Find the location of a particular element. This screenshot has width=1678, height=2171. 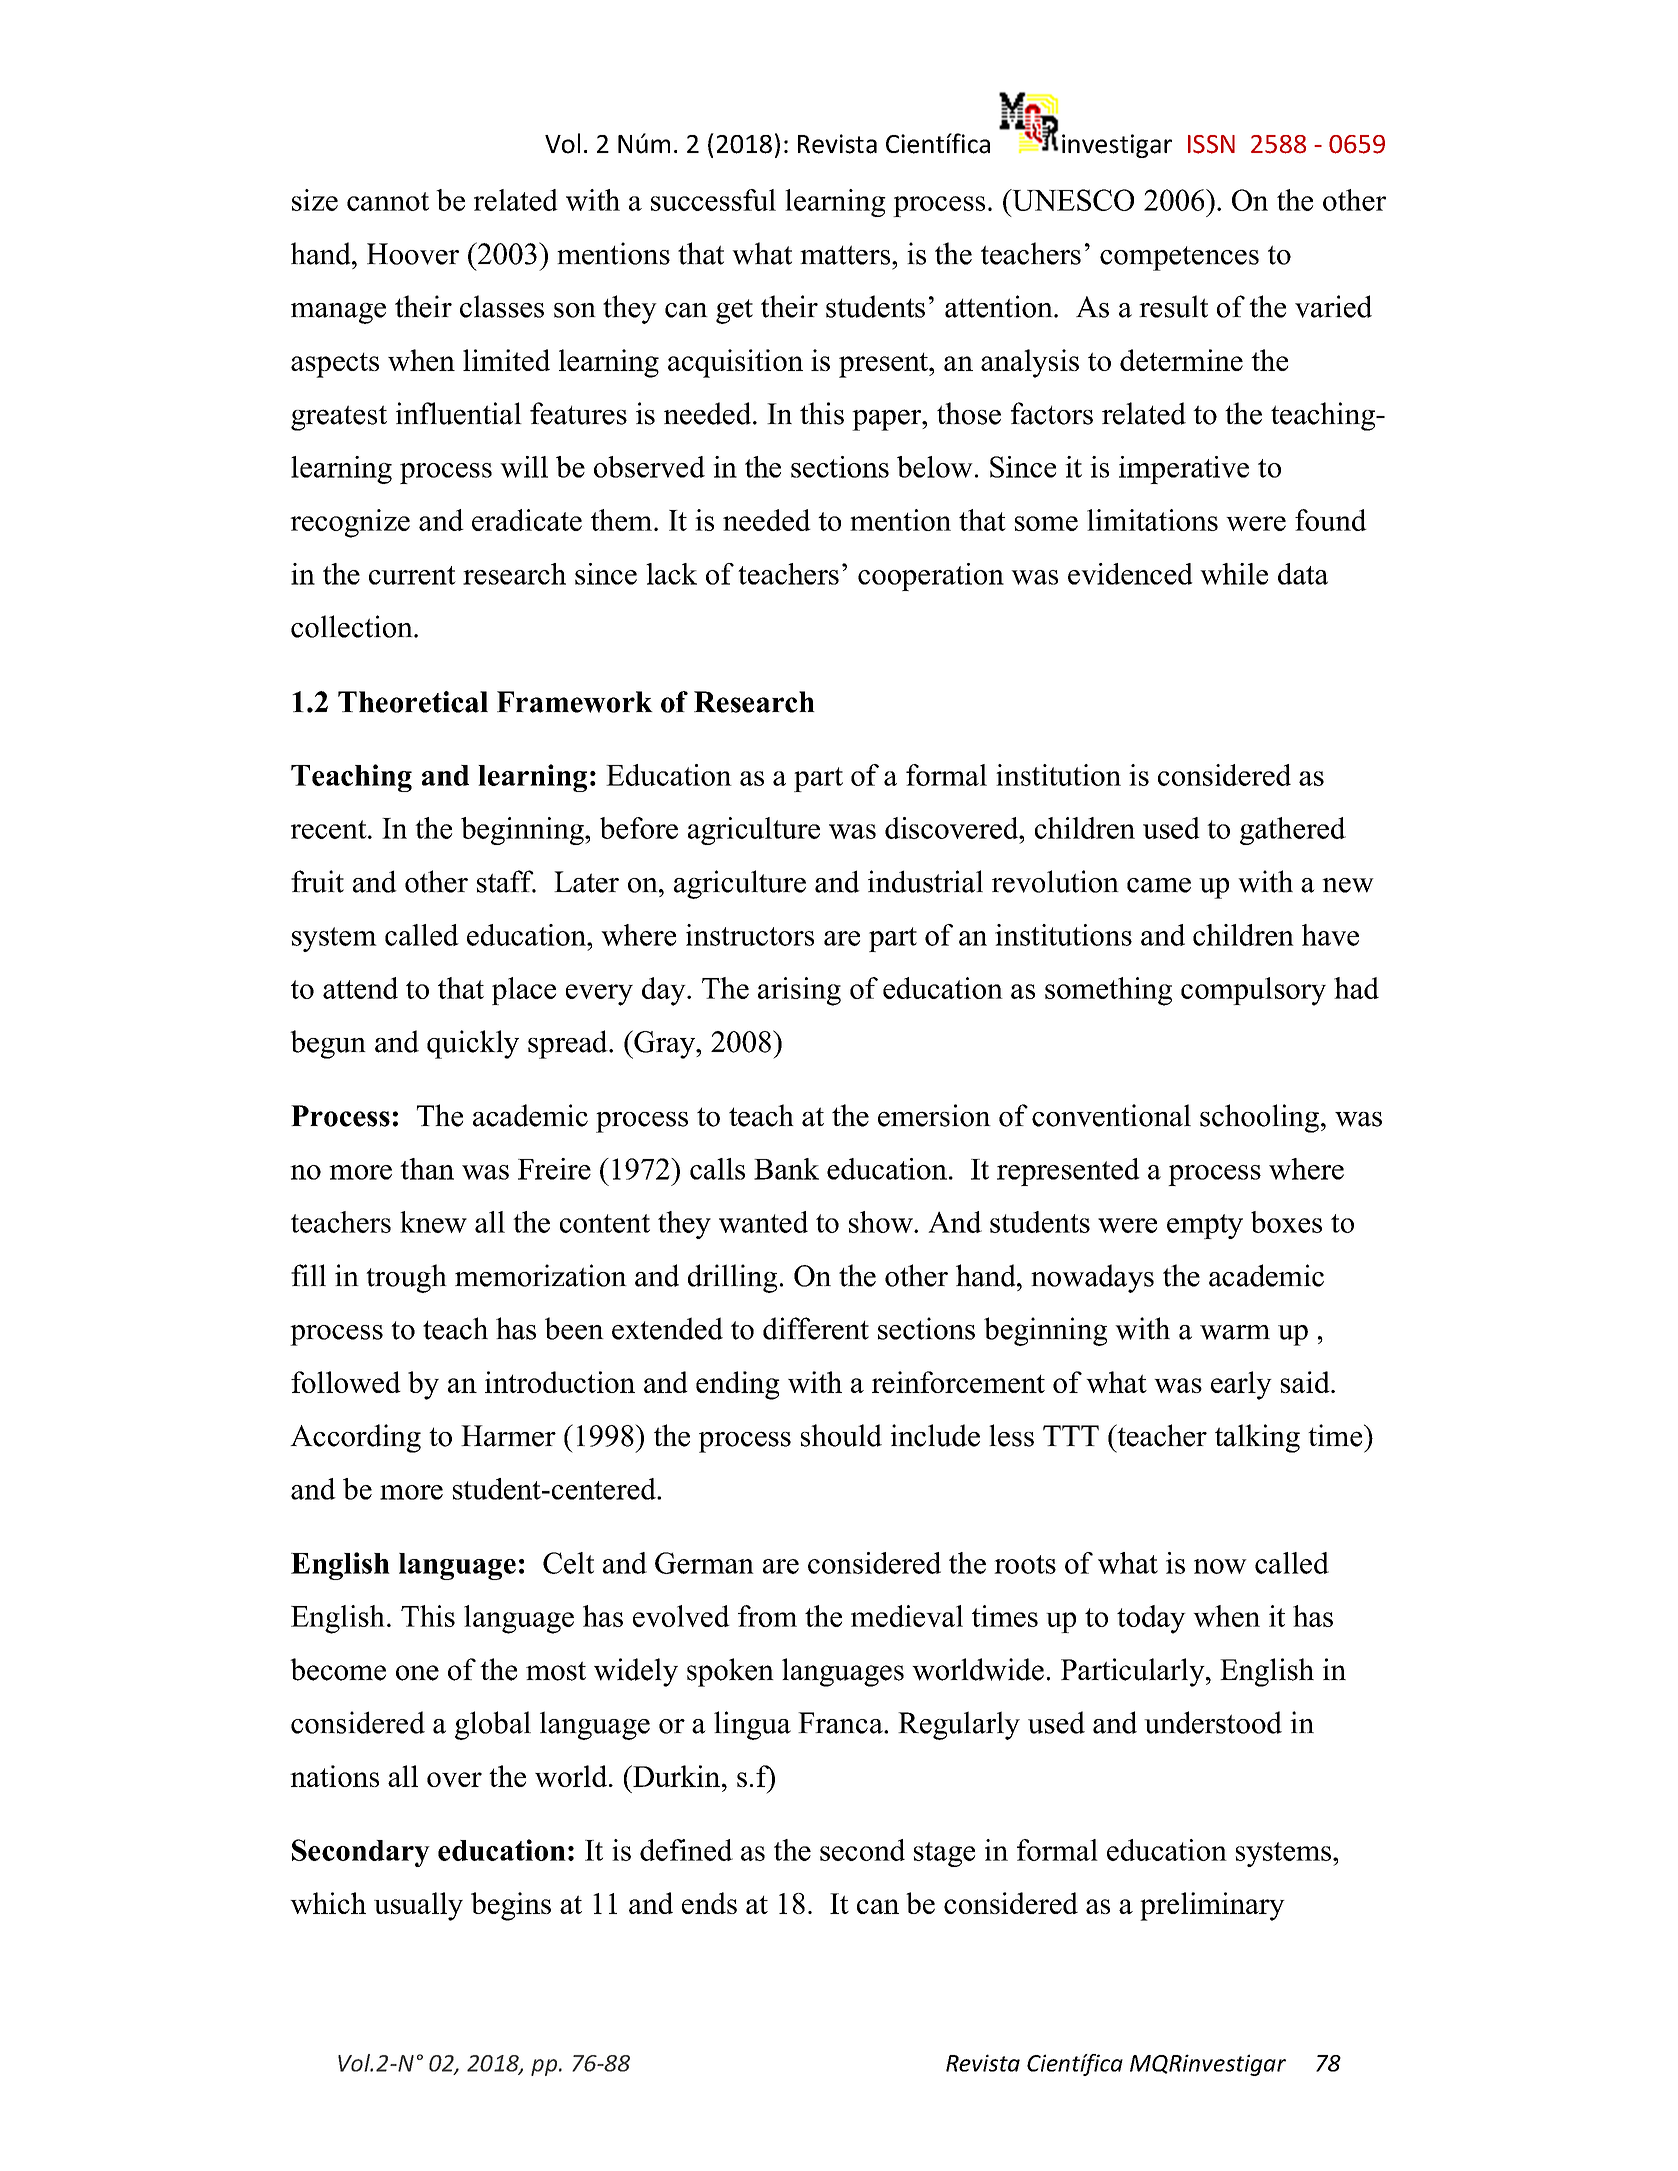

industrial is located at coordinates (925, 881).
